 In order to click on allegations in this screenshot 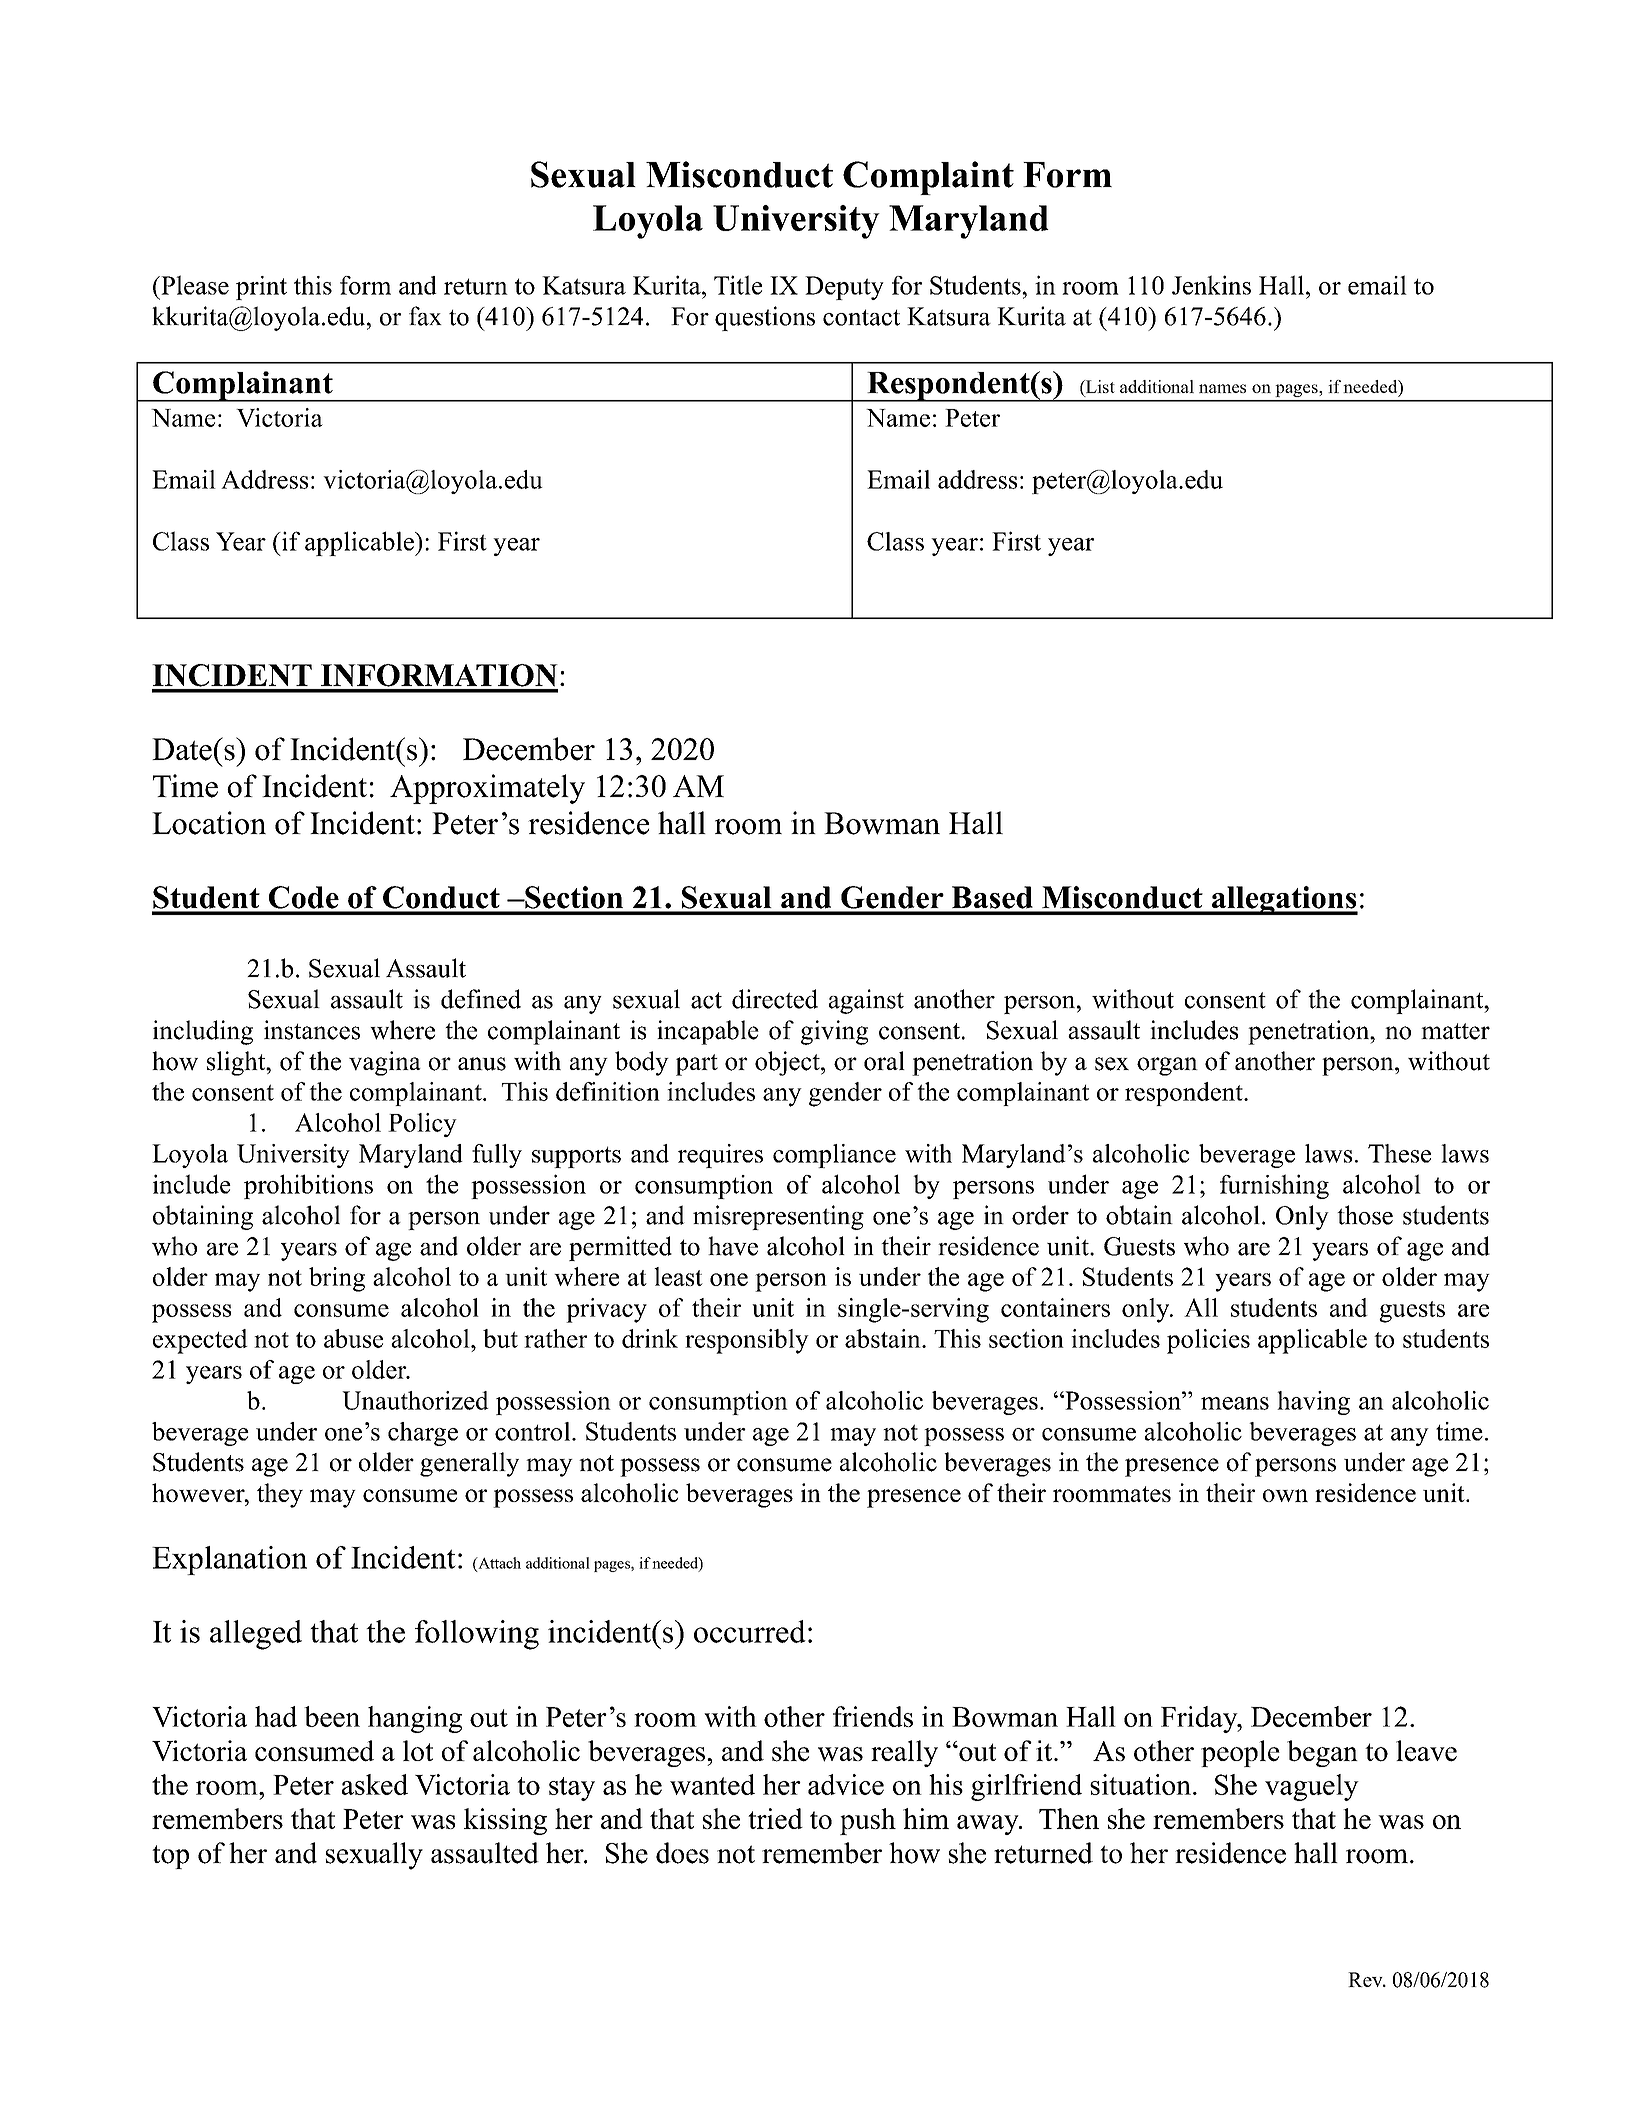, I will do `click(1284, 900)`.
